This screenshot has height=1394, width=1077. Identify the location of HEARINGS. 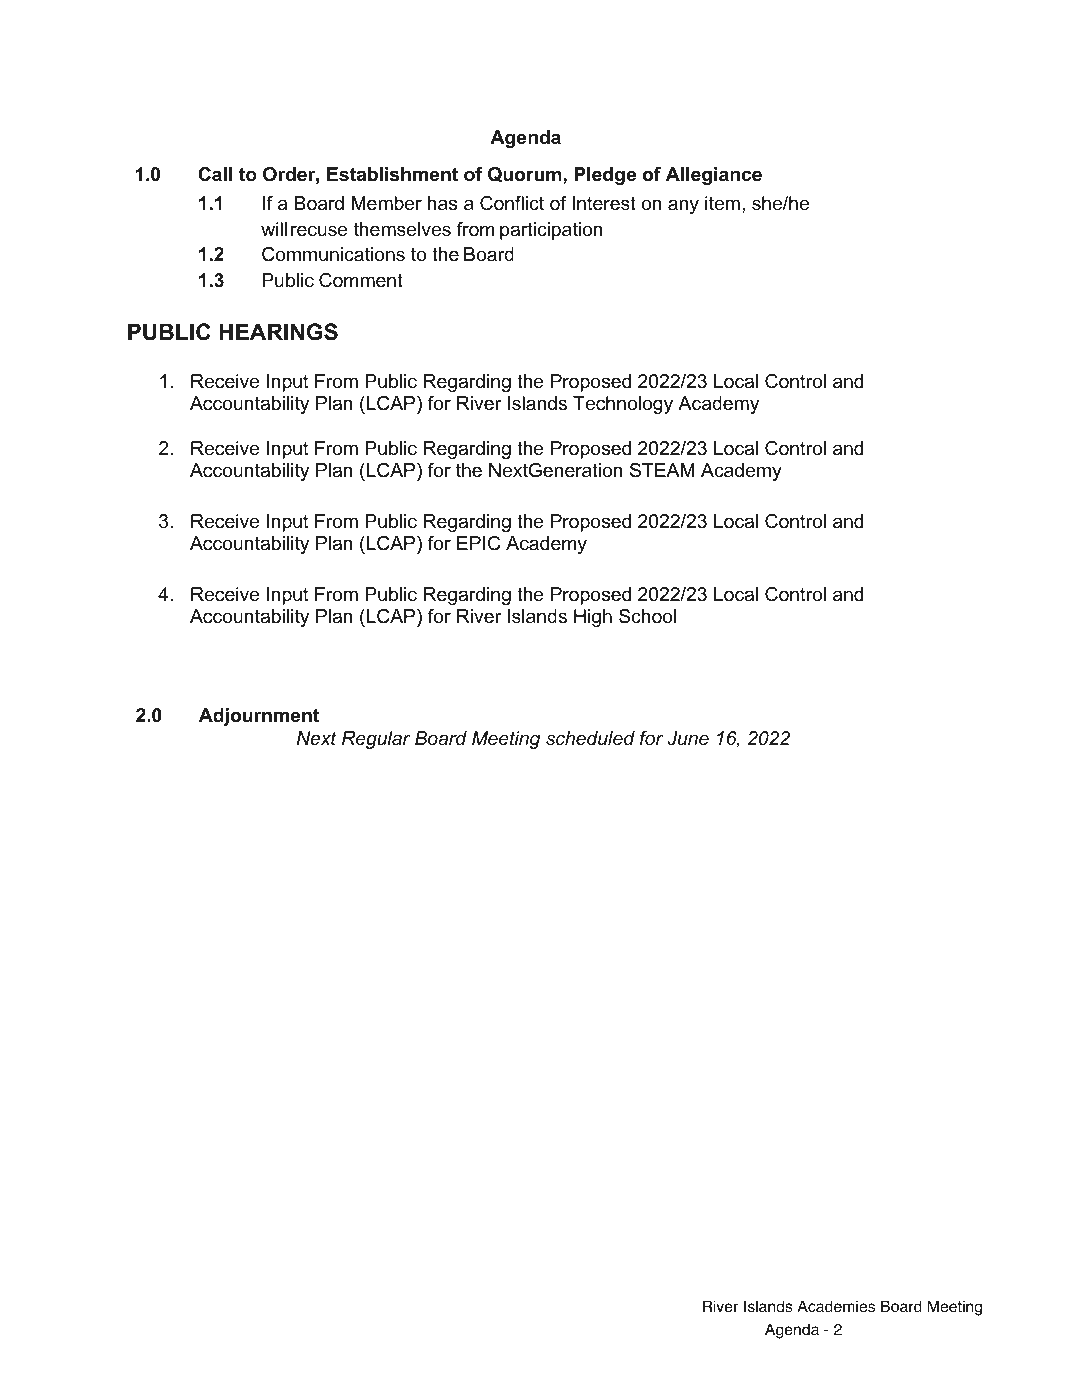
(278, 332).
